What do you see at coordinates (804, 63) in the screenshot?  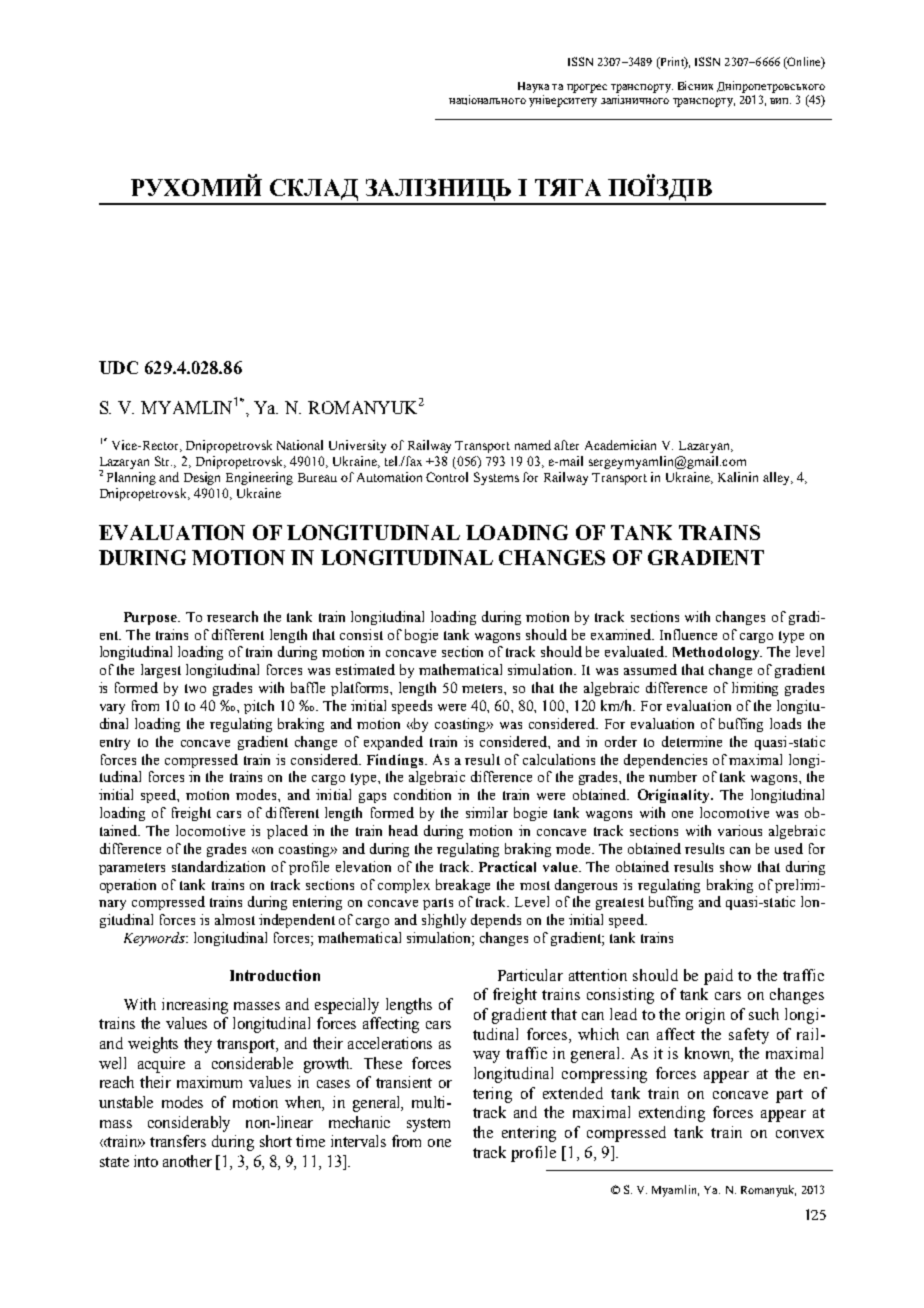 I see `Online` at bounding box center [804, 63].
